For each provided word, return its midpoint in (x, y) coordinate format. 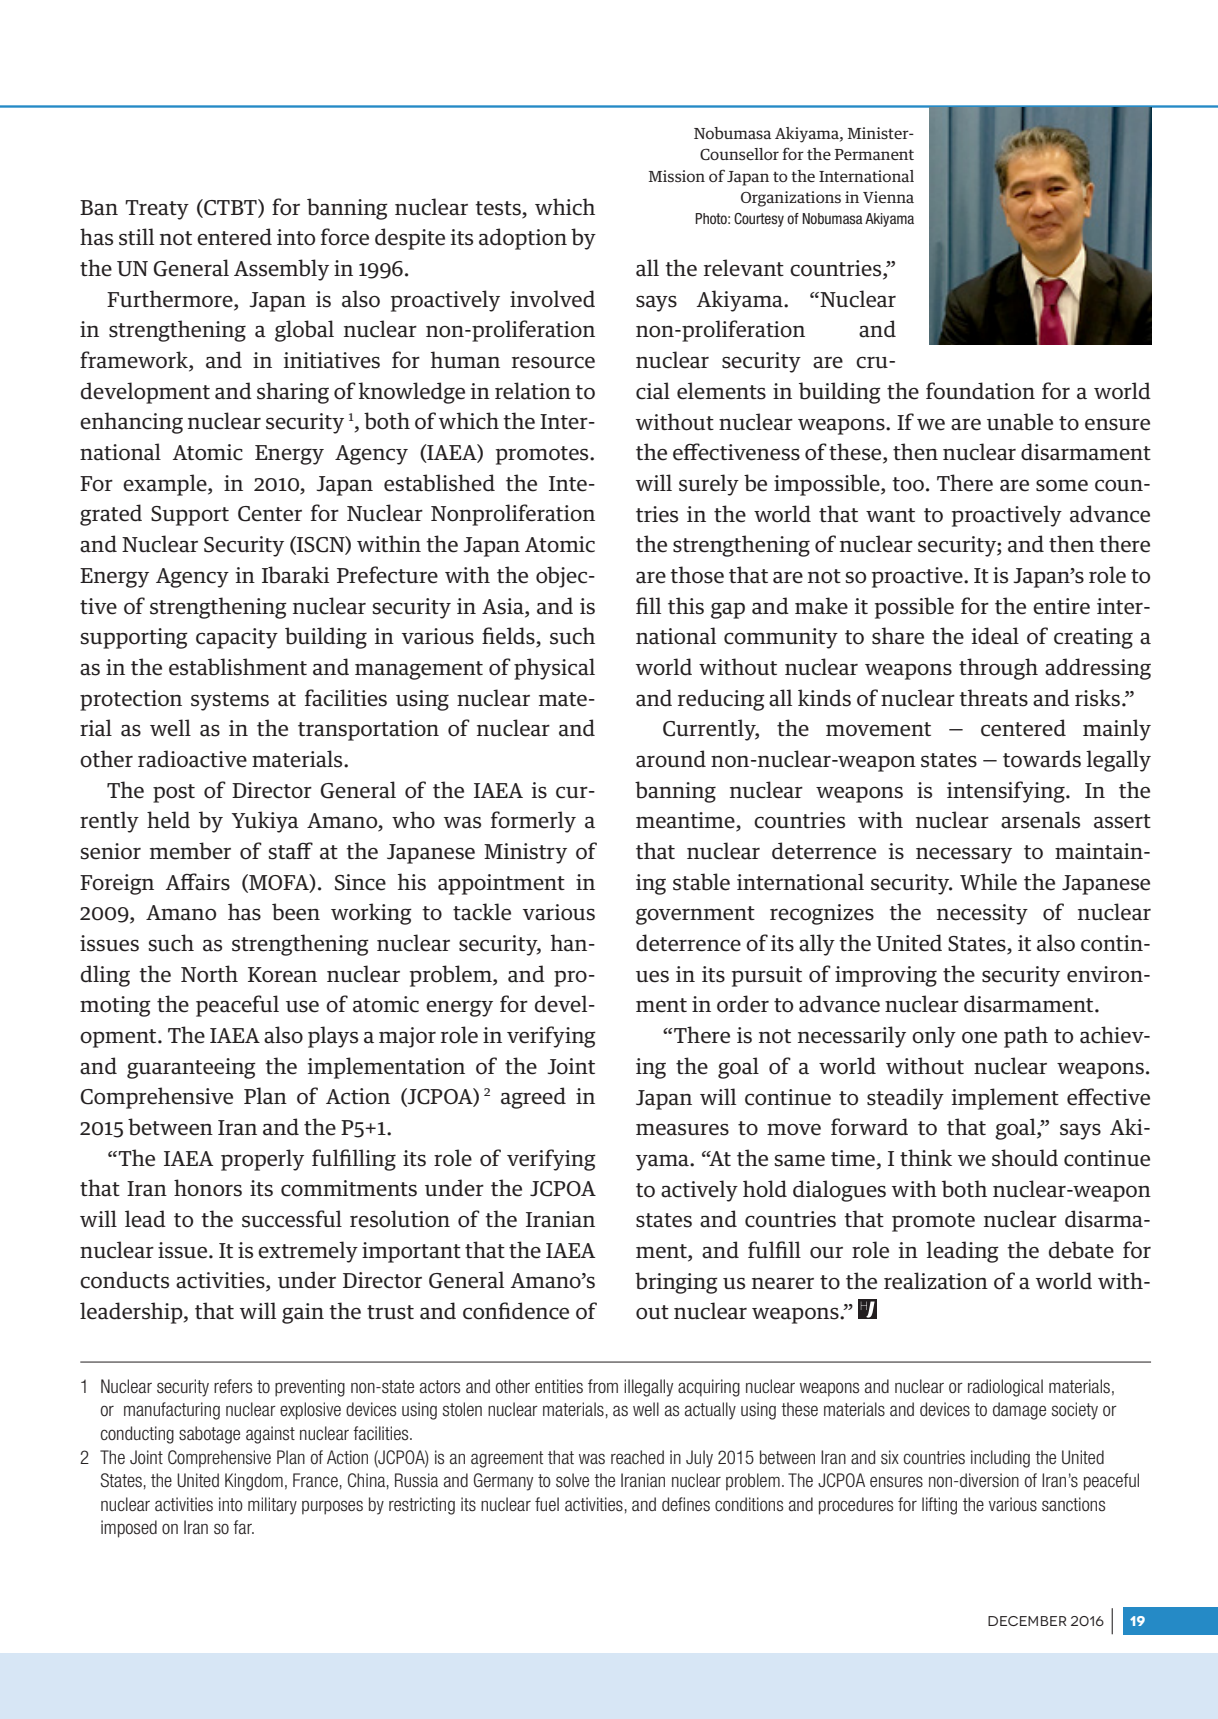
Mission (677, 176)
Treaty (157, 210)
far (243, 1527)
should (1025, 1158)
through (998, 669)
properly (262, 1160)
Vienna (888, 197)
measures (682, 1129)
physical (554, 669)
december (1027, 1621)
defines (686, 1504)
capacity (237, 638)
